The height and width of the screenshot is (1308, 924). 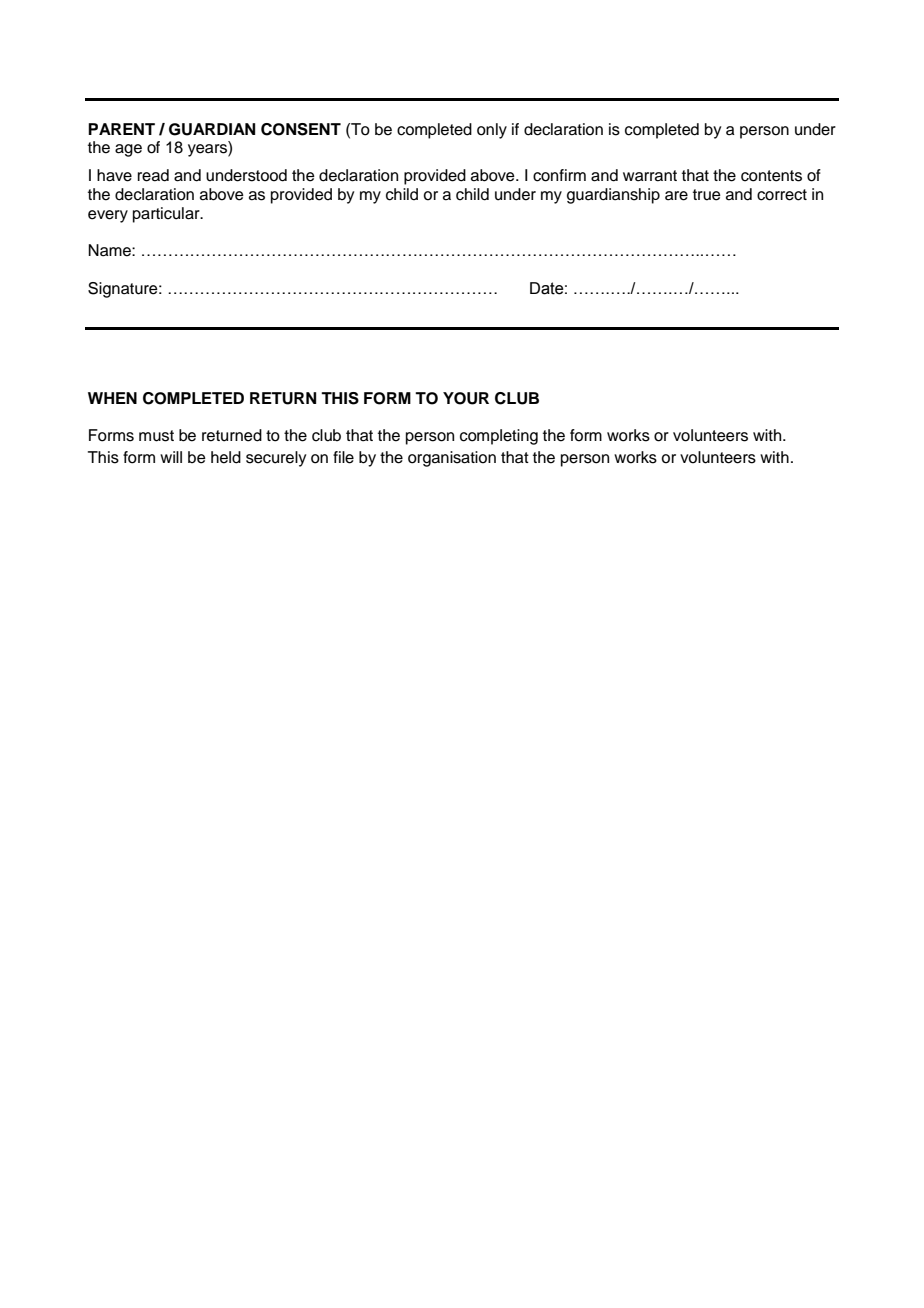 What do you see at coordinates (466, 398) in the screenshot?
I see `YOUR` at bounding box center [466, 398].
